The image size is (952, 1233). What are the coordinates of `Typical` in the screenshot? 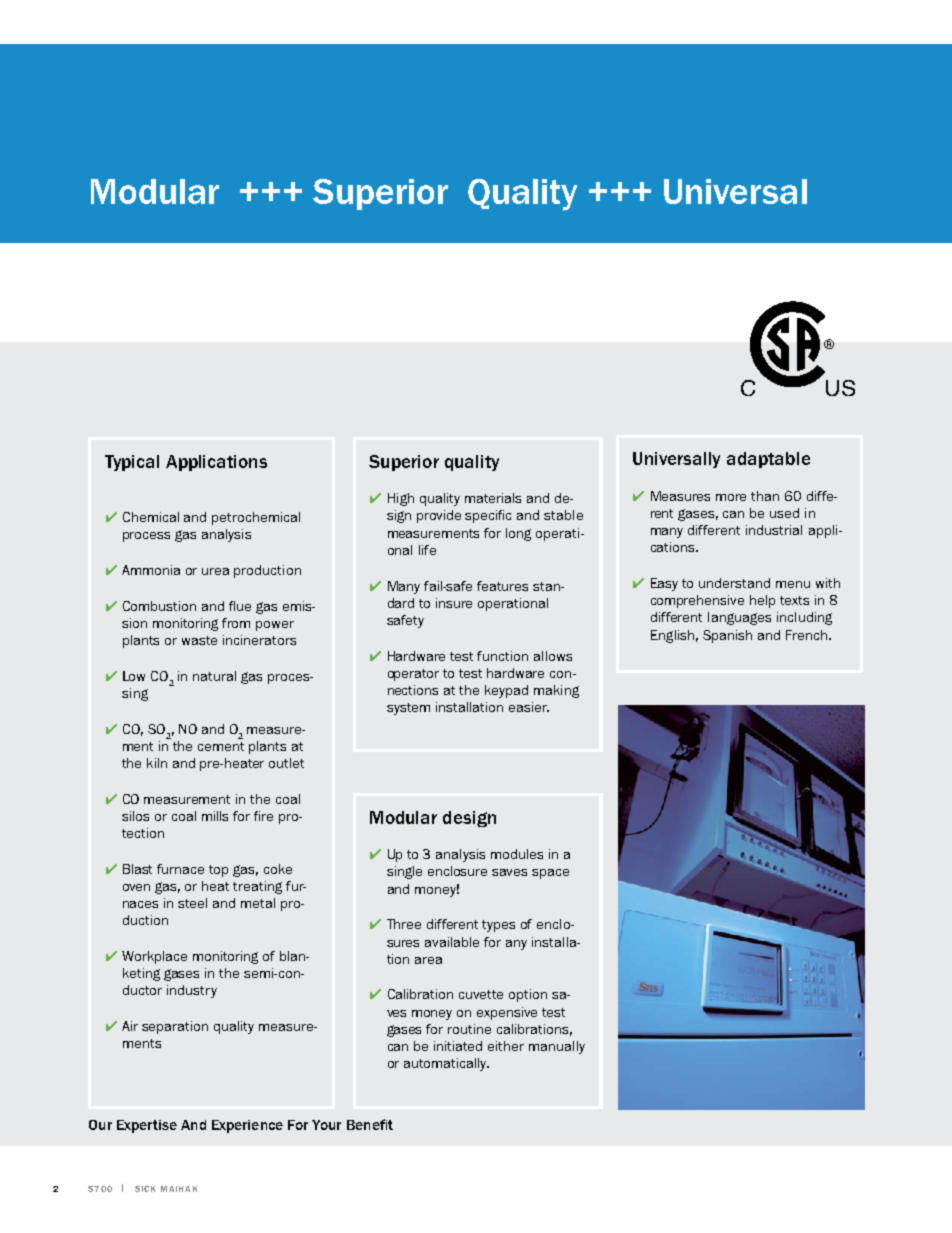 It's located at (132, 463).
